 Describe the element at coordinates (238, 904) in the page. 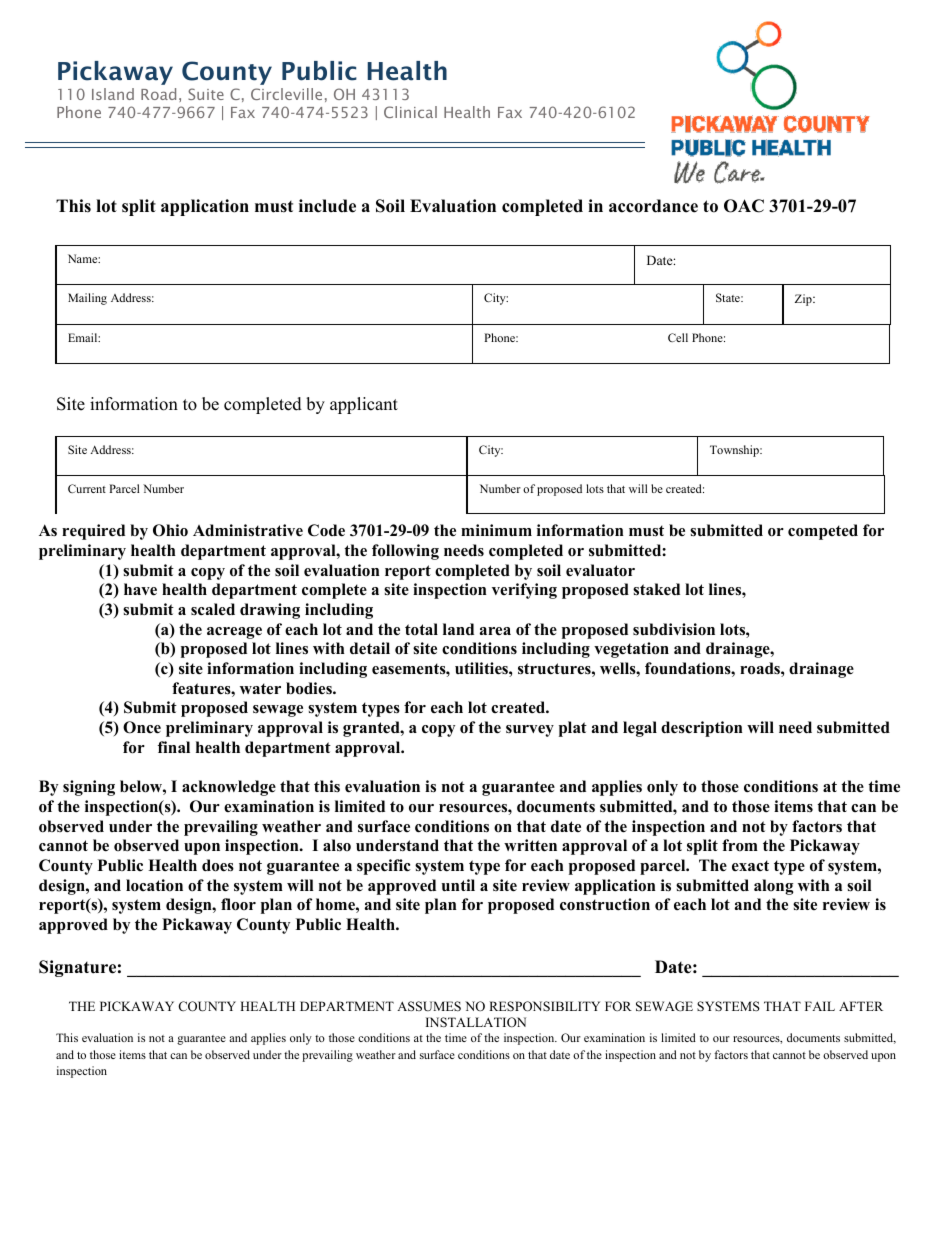

I see `floor` at that location.
